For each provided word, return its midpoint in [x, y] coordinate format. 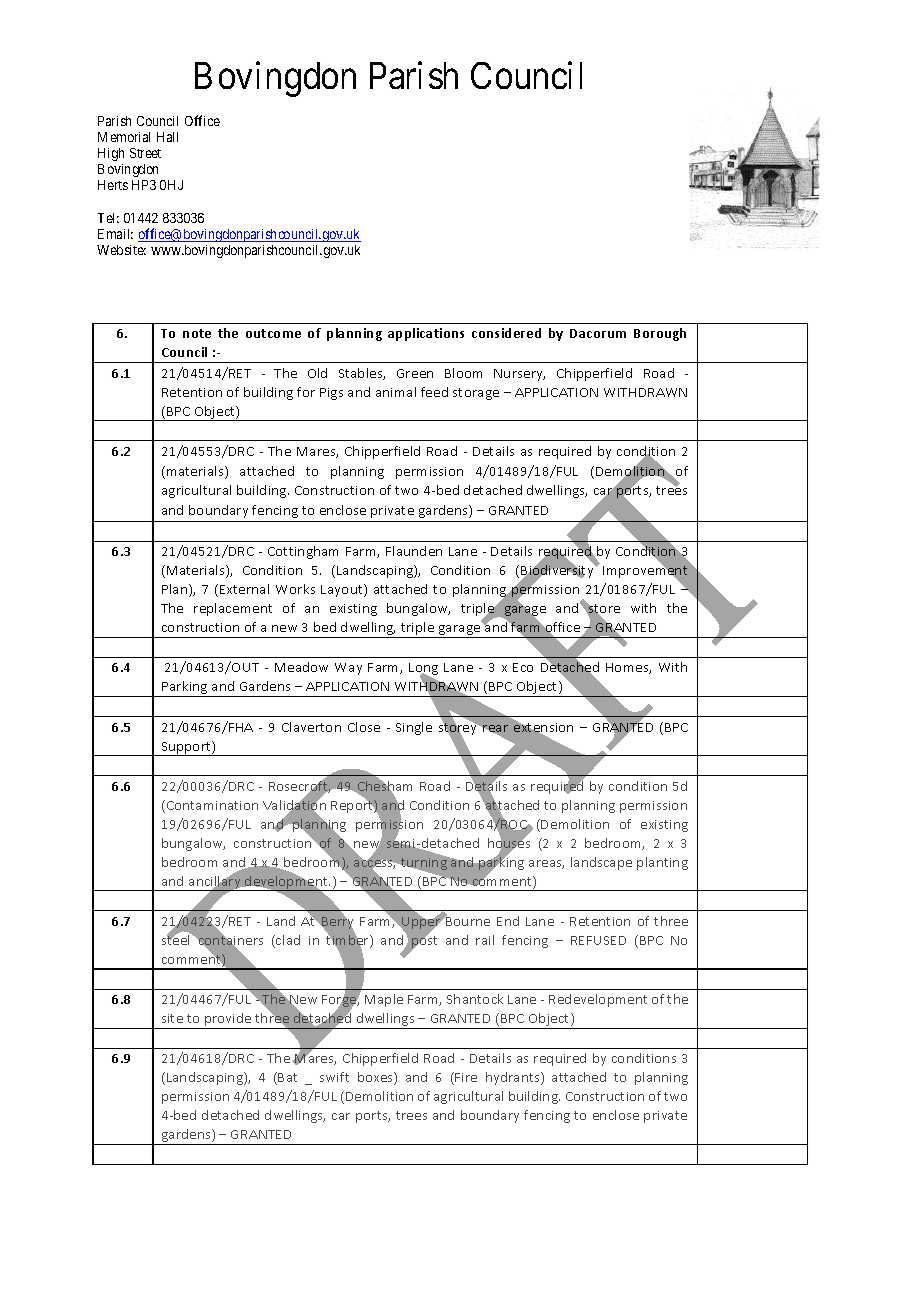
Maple [384, 1000]
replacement [233, 609]
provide [228, 1021]
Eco [523, 667]
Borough [660, 334]
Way [348, 669]
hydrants [514, 1078]
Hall [167, 137]
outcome [273, 333]
